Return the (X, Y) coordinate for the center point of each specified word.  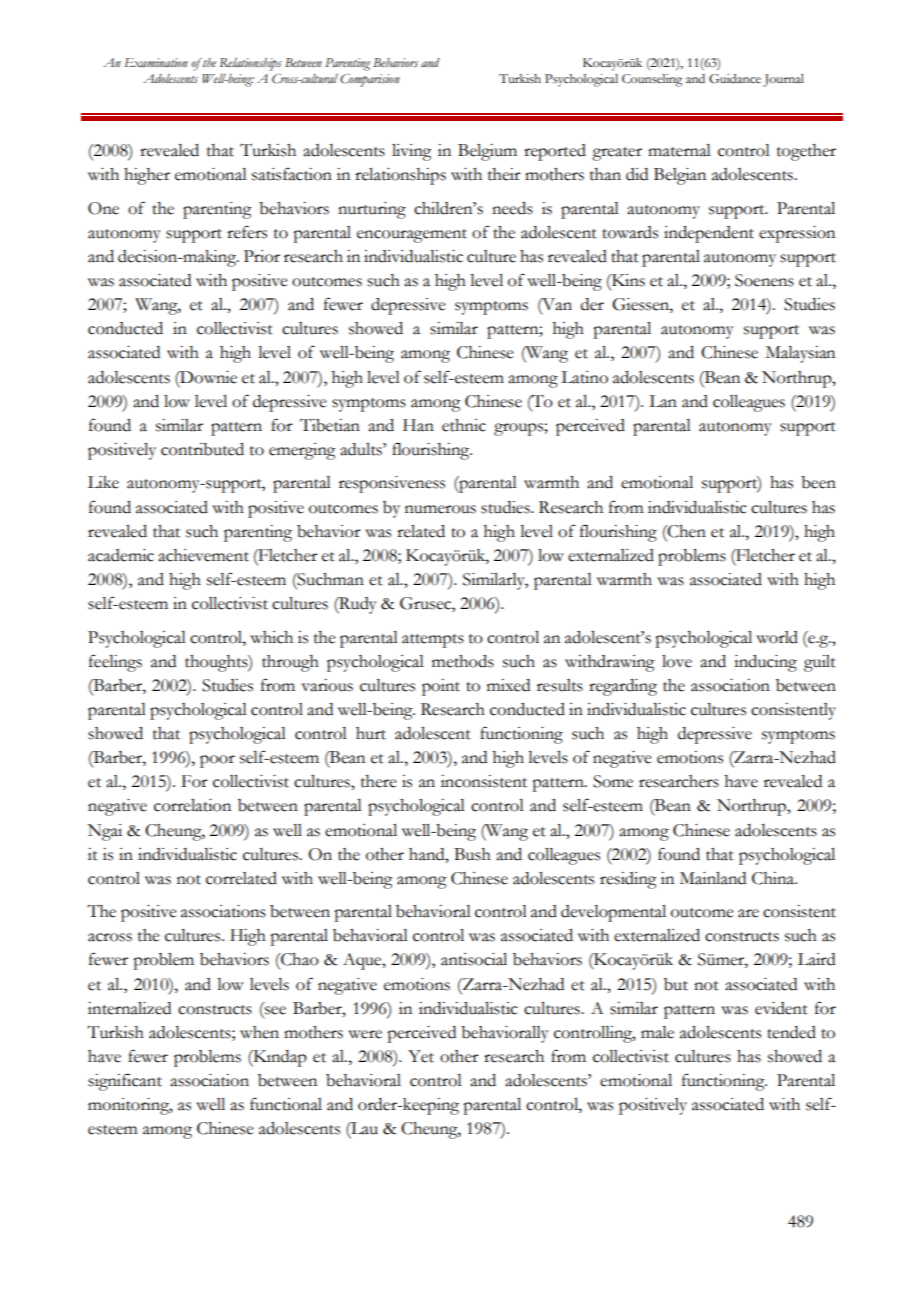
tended (791, 1032)
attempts (433, 641)
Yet (421, 1056)
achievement (203, 555)
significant (125, 1082)
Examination (156, 62)
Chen (686, 531)
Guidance (735, 79)
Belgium (487, 152)
